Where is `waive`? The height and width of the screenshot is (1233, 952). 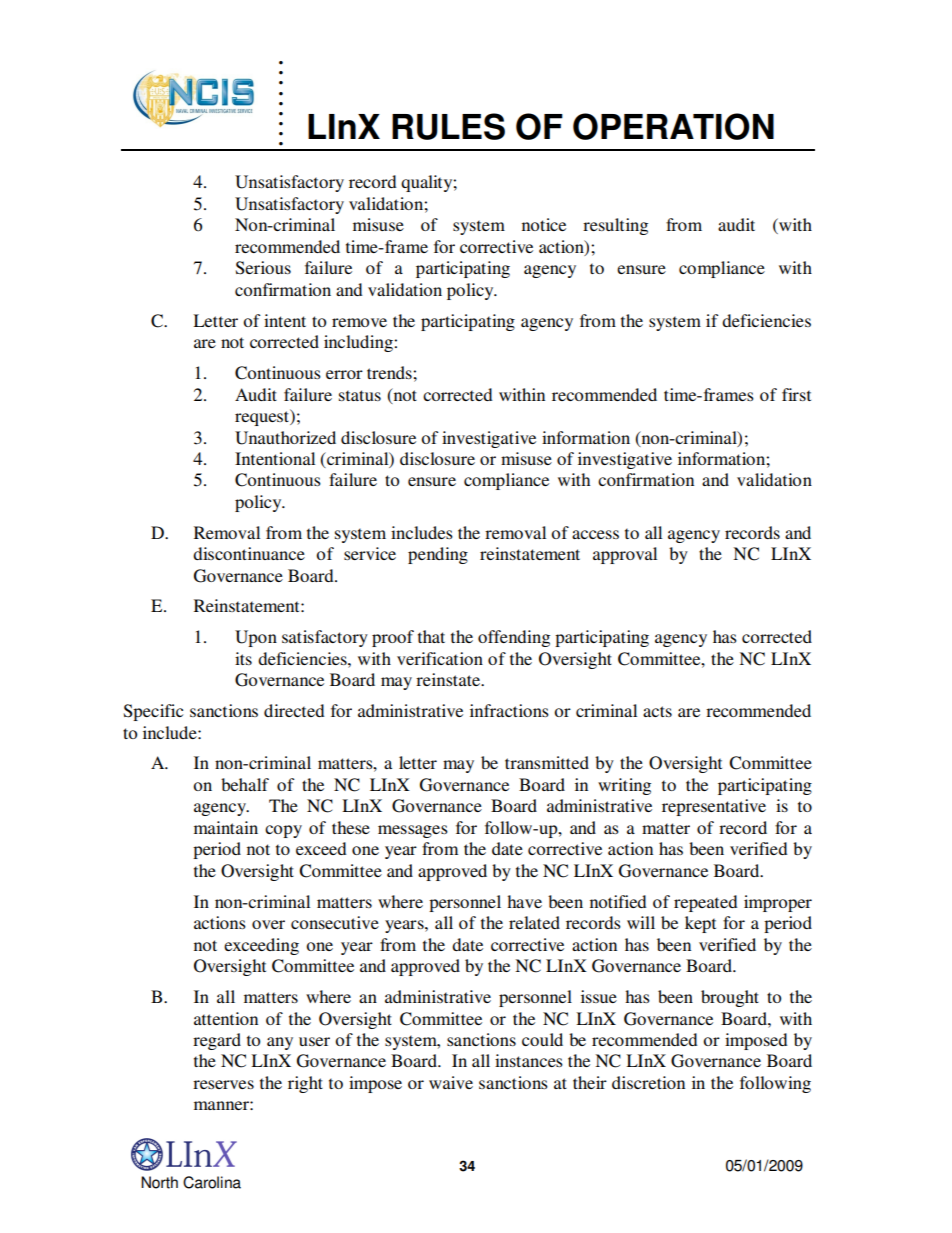 waive is located at coordinates (451, 1082).
